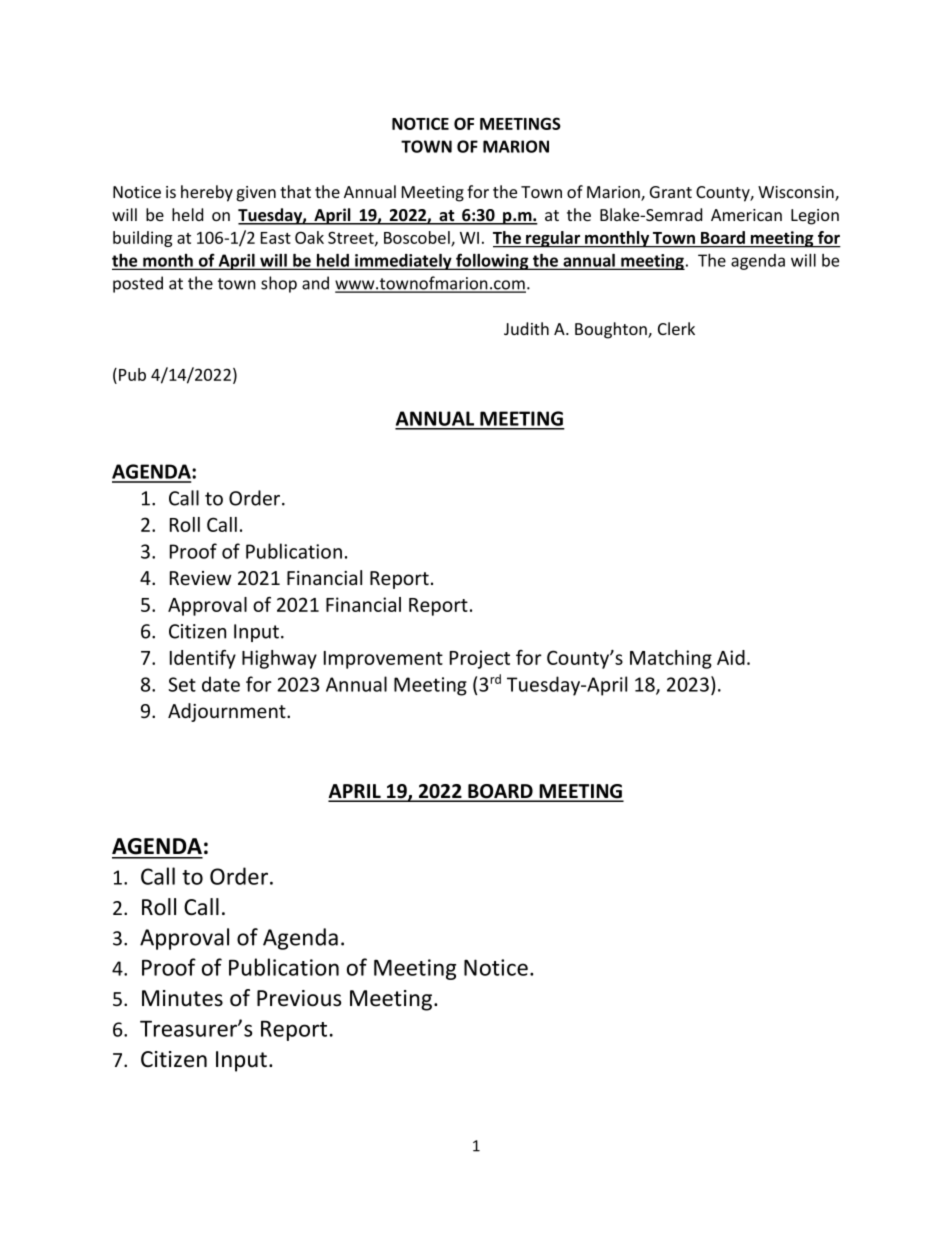  I want to click on Aid, so click(731, 657).
